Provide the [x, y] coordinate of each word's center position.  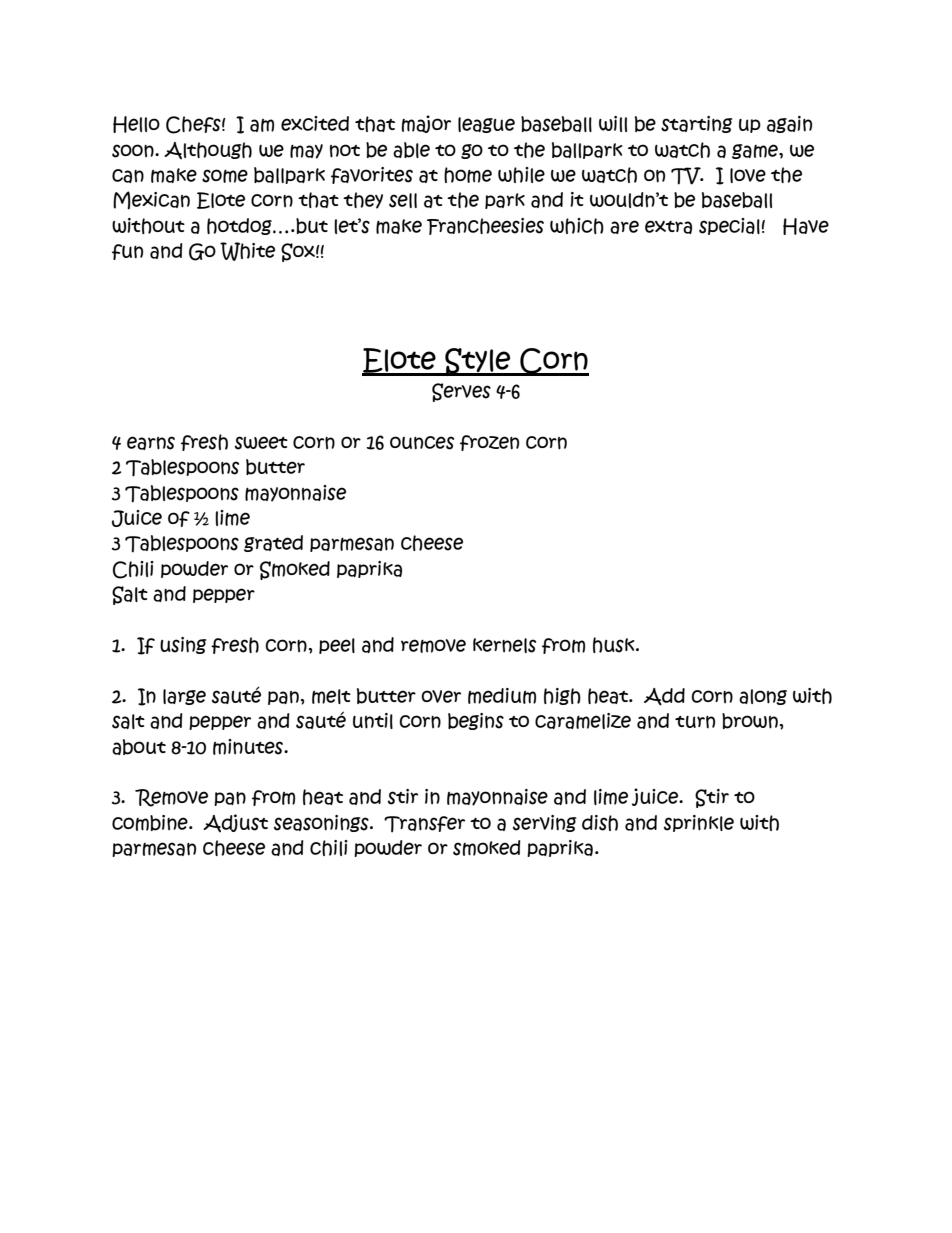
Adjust [235, 823]
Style [478, 362]
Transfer [424, 824]
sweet [261, 443]
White [247, 251]
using [183, 645]
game [756, 151]
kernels [504, 645]
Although [208, 151]
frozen [489, 443]
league [486, 125]
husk [615, 645]
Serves [461, 392]
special [729, 226]
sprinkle [699, 823]
